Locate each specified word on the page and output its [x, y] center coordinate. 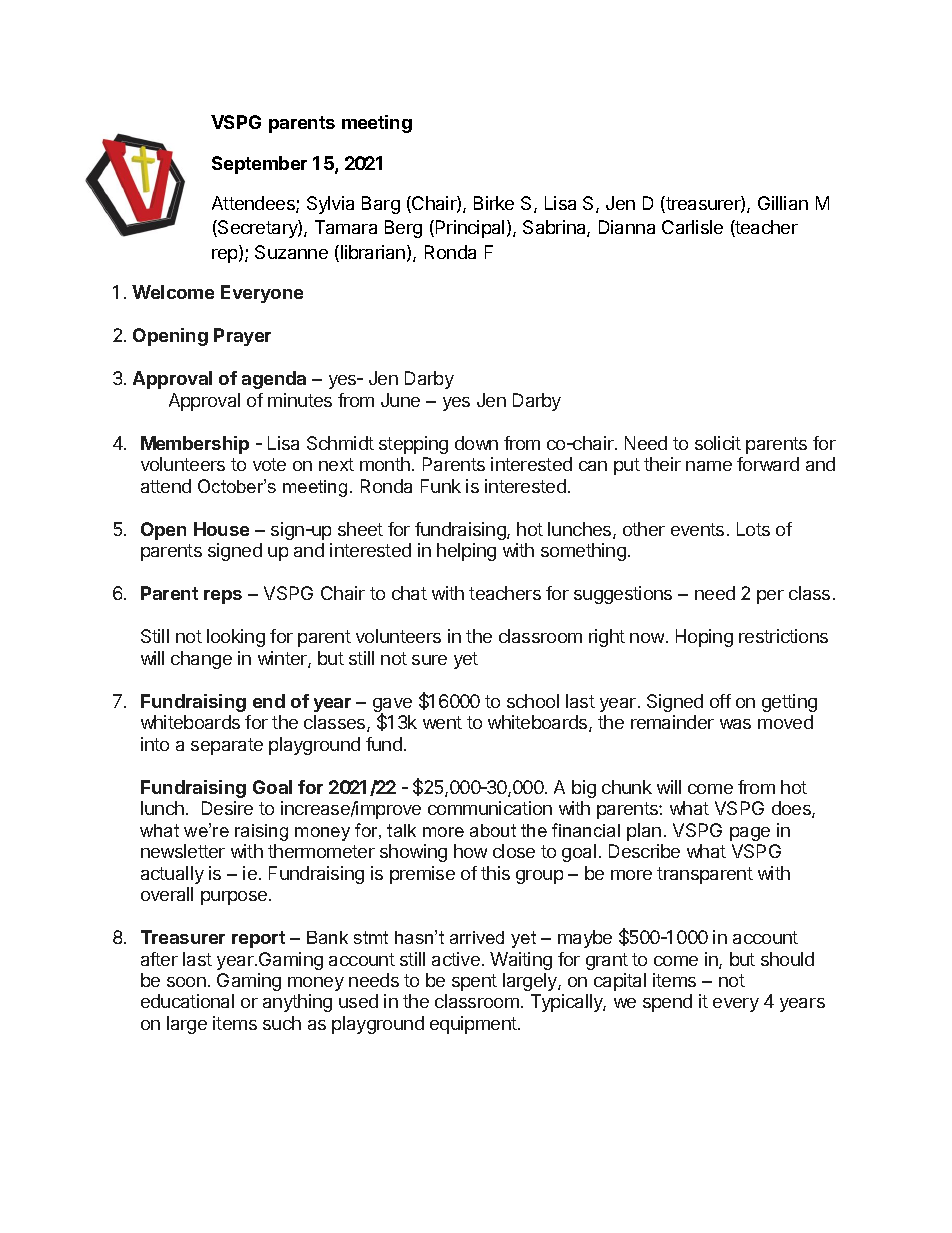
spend [667, 1003]
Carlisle [692, 227]
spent [474, 982]
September [259, 165]
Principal [470, 229]
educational [187, 1001]
